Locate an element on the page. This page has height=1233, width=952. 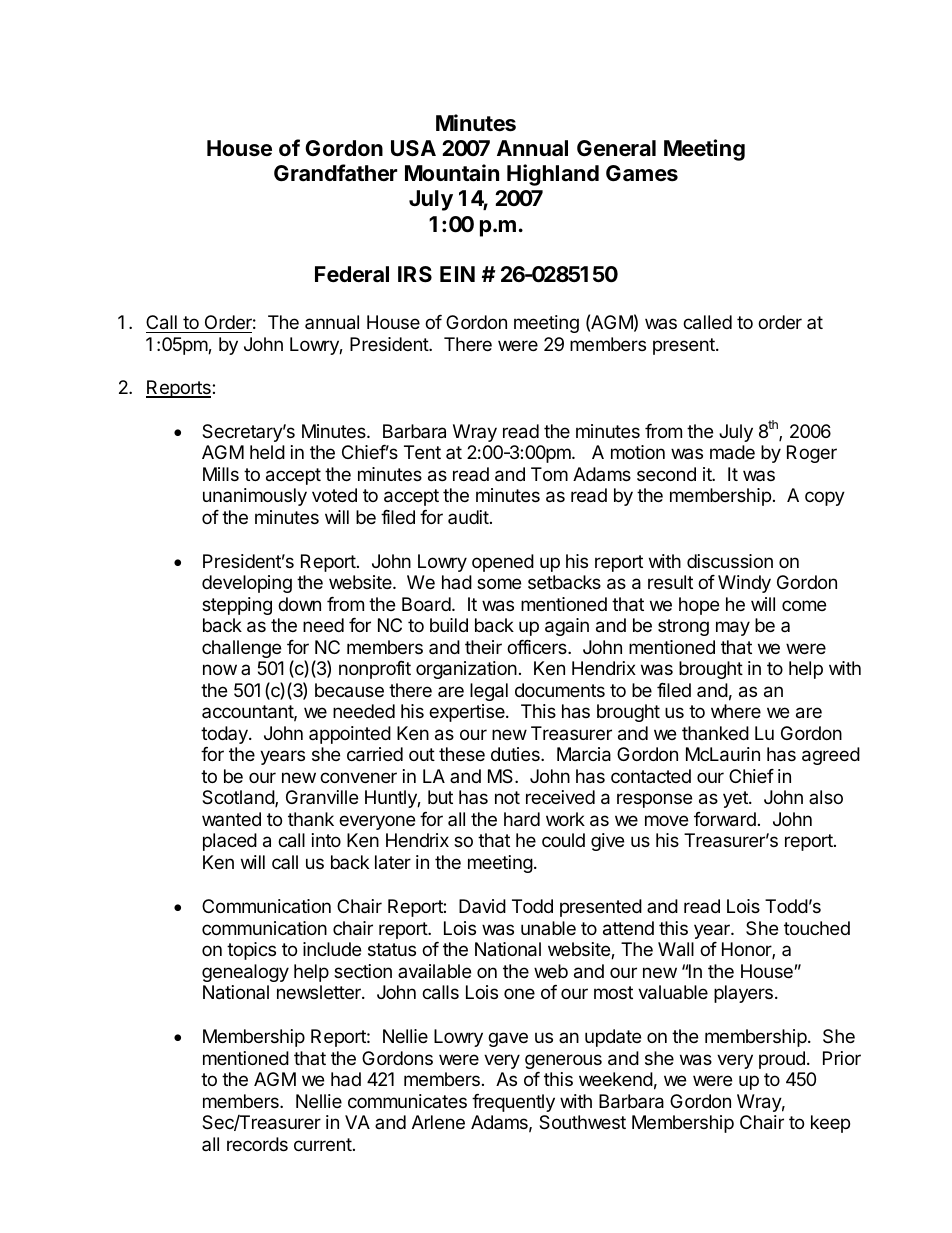
frequently is located at coordinates (513, 1103).
